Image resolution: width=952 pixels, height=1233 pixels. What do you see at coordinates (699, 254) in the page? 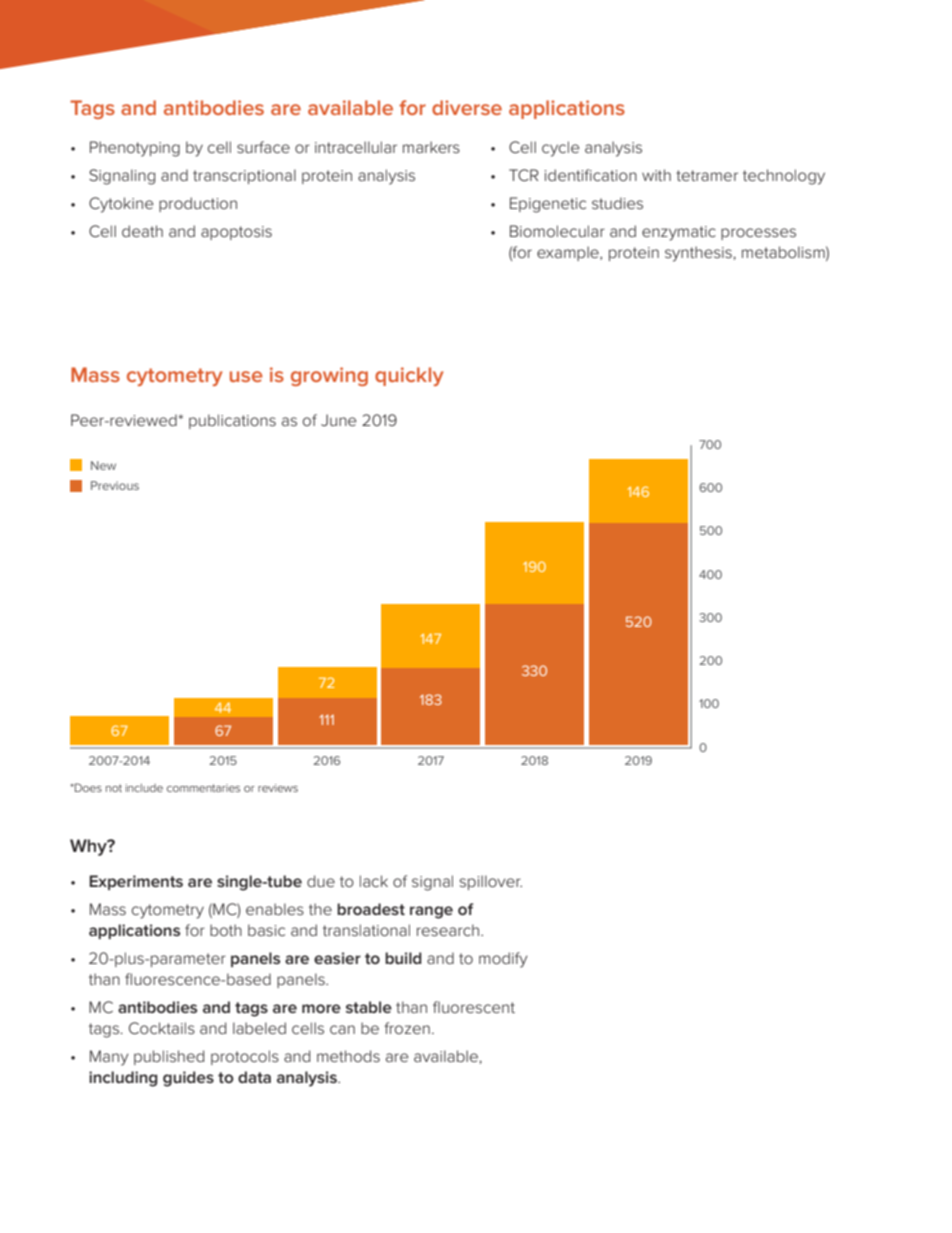
I see `synthesis` at bounding box center [699, 254].
